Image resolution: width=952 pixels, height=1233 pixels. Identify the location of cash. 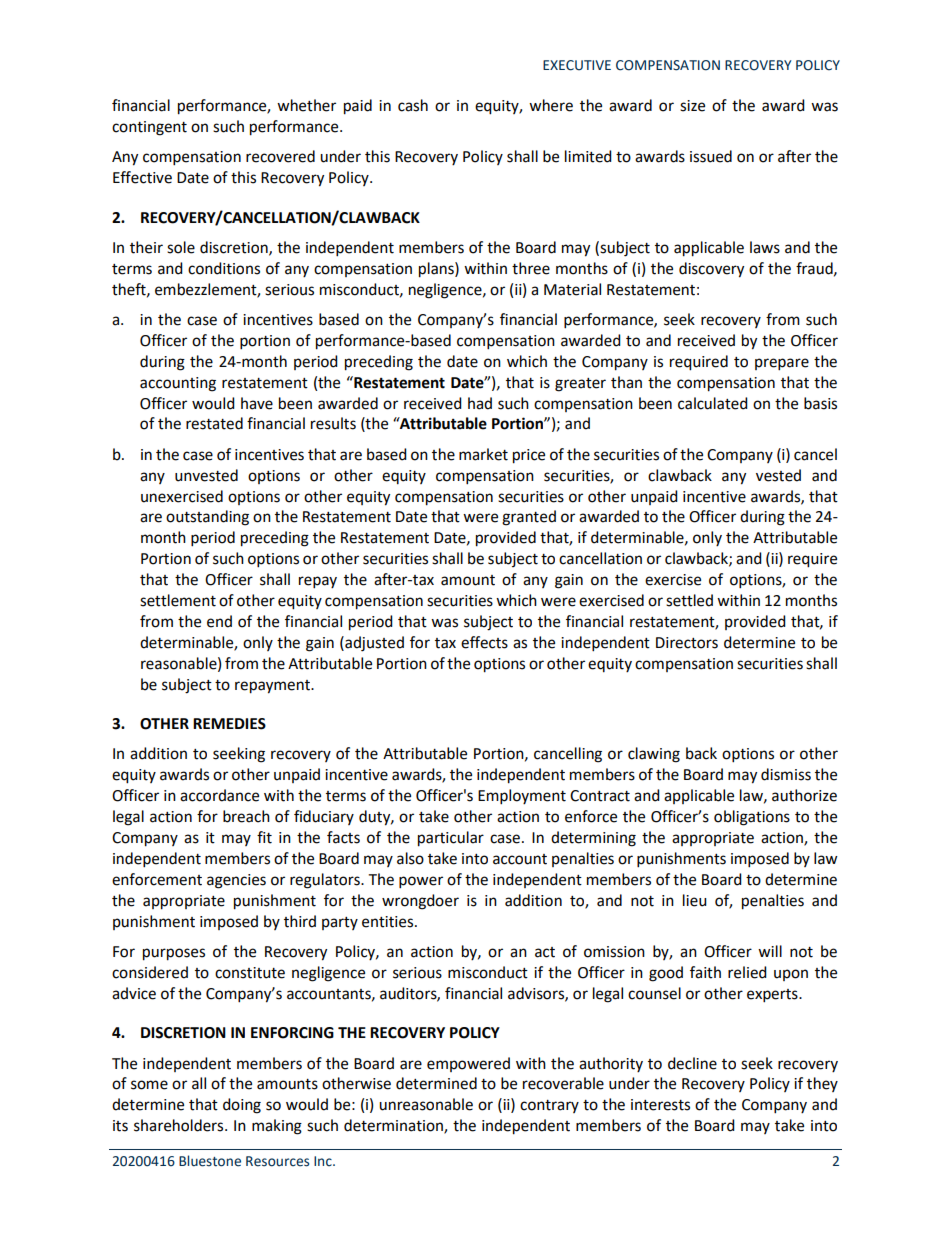
(413, 105).
